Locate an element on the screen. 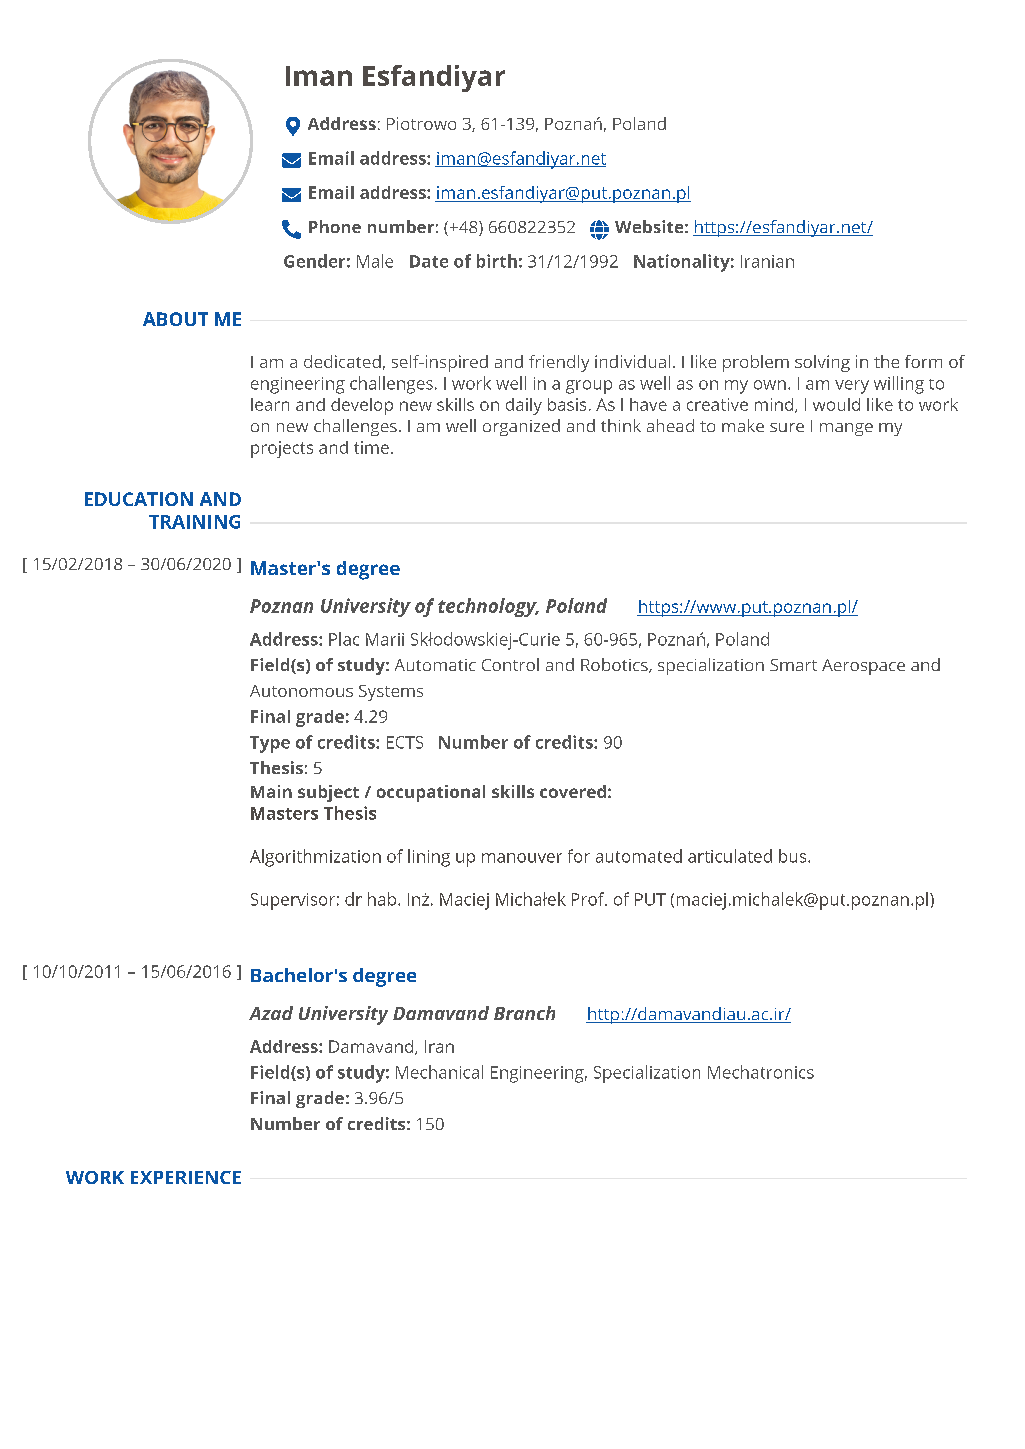  EXPERIENCE is located at coordinates (186, 1177).
